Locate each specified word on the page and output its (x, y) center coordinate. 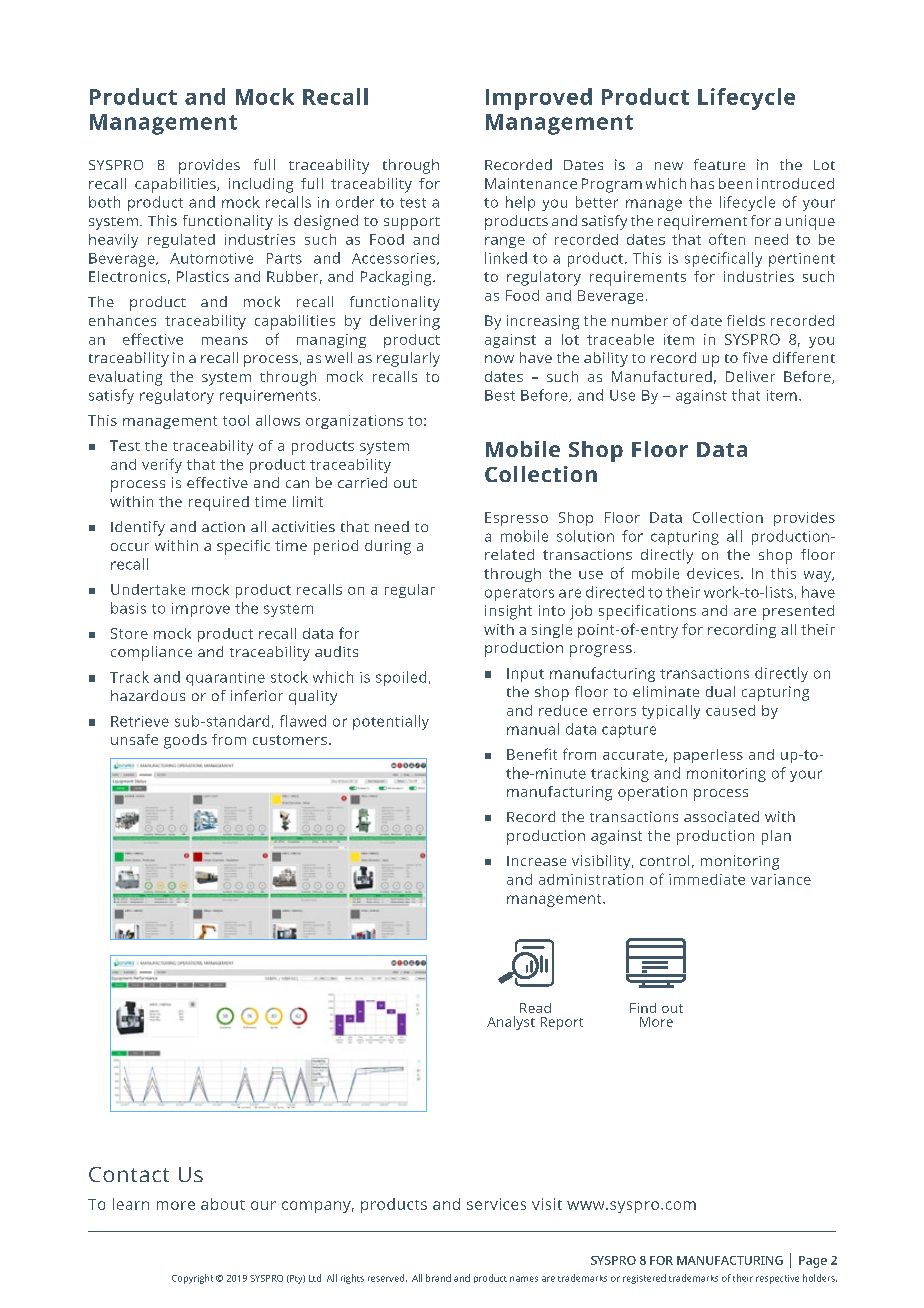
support (412, 223)
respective (777, 1279)
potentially (391, 722)
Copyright (192, 1279)
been (735, 183)
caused (730, 710)
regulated (181, 241)
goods (185, 741)
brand (438, 1278)
